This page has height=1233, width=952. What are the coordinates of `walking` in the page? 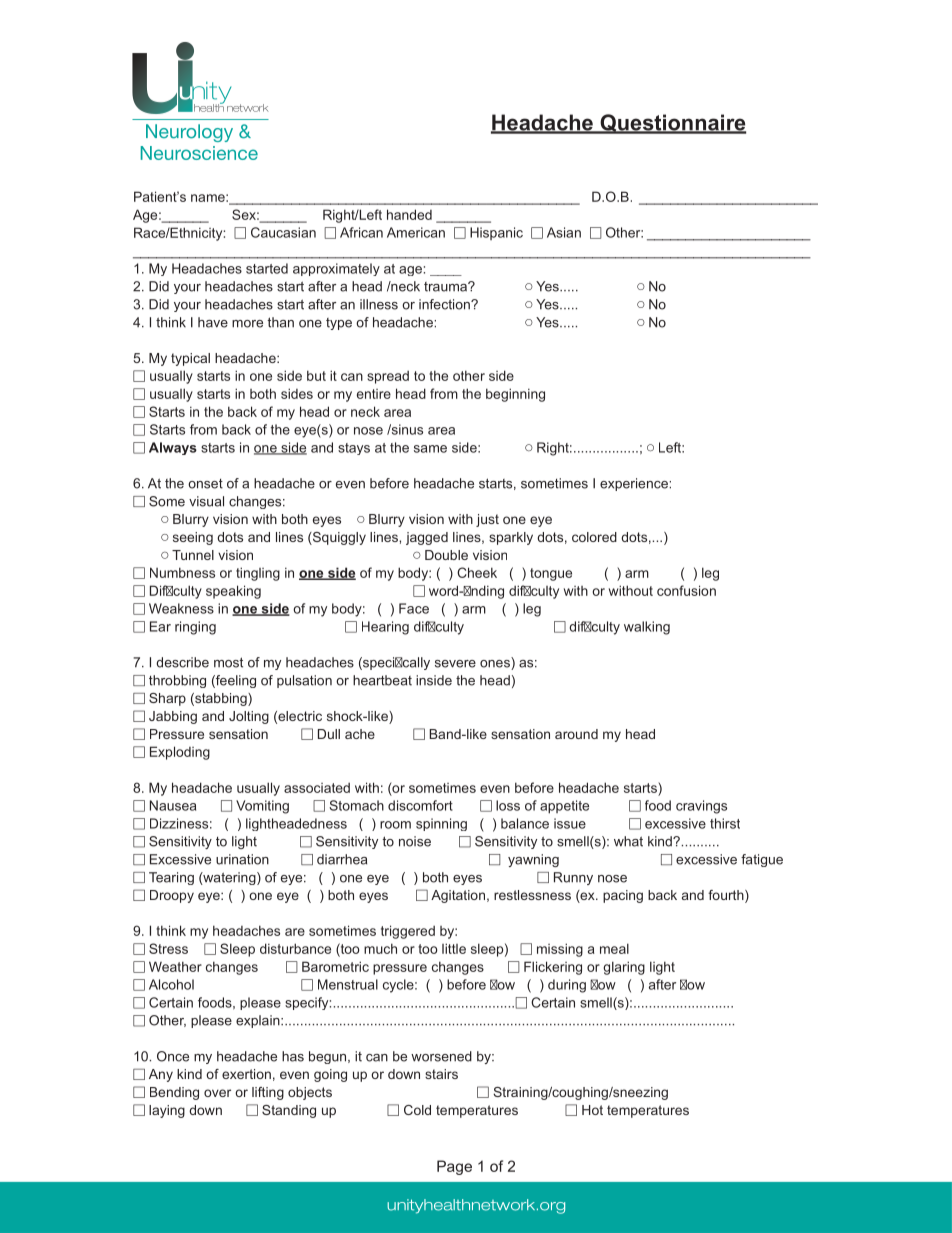 It's located at (647, 628).
